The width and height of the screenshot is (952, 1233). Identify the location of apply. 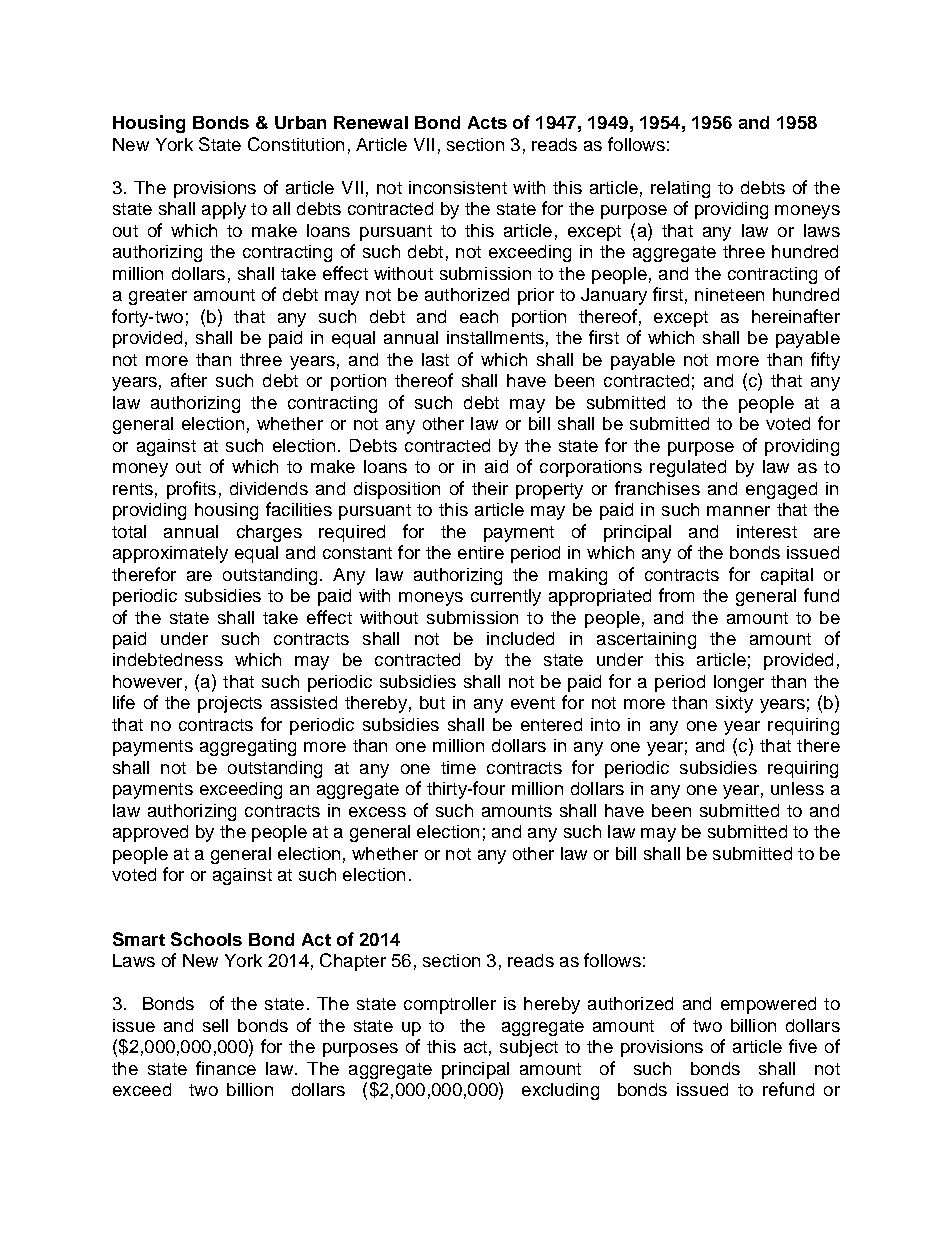
(224, 210).
